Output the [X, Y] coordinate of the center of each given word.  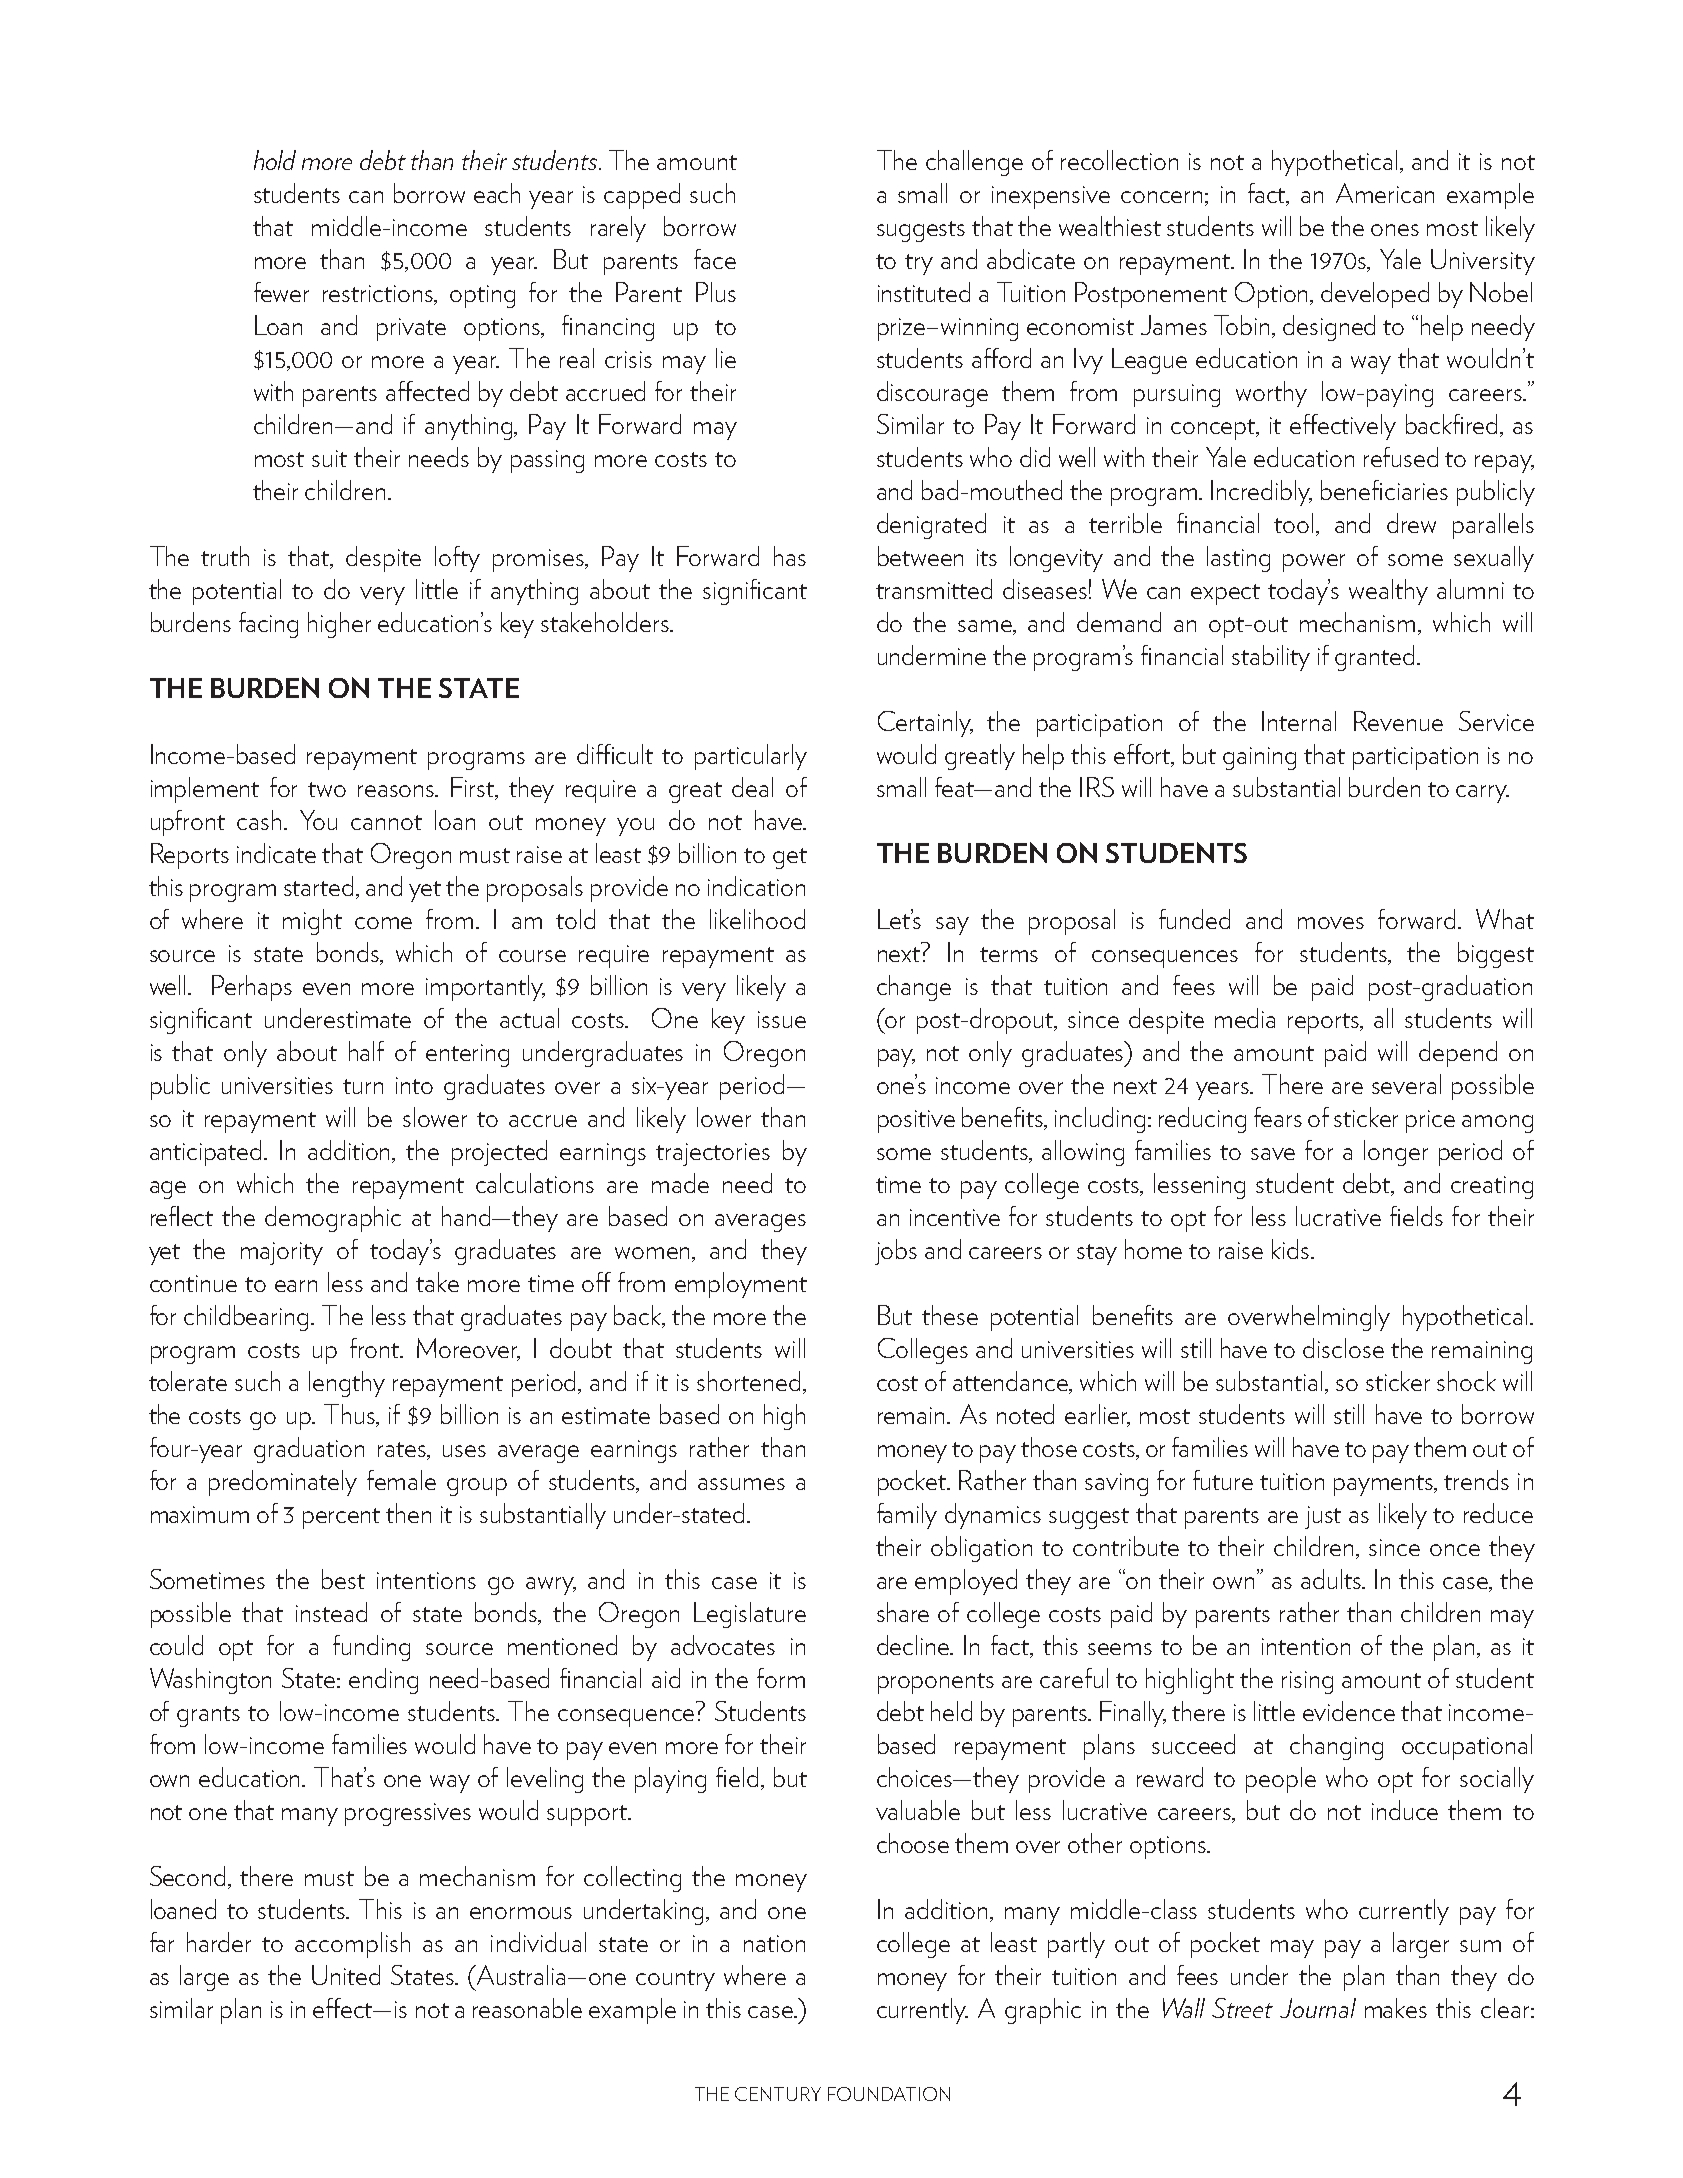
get [790, 858]
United [346, 1975]
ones [1395, 230]
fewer [281, 292]
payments [1385, 1485]
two [327, 789]
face [715, 259]
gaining [1259, 758]
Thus [350, 1415]
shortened [748, 1381]
